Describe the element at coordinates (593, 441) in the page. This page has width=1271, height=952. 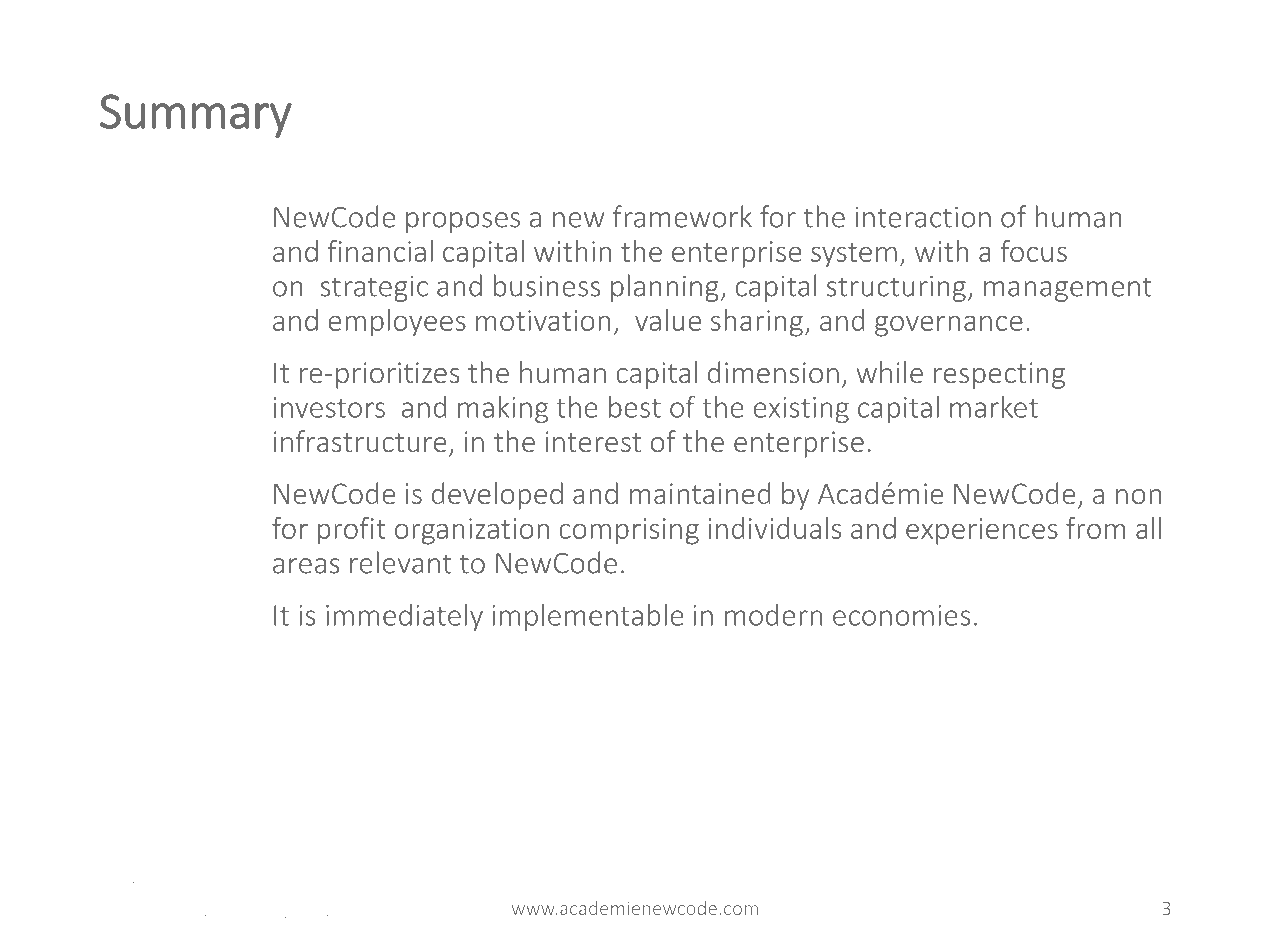
I see `interest` at that location.
